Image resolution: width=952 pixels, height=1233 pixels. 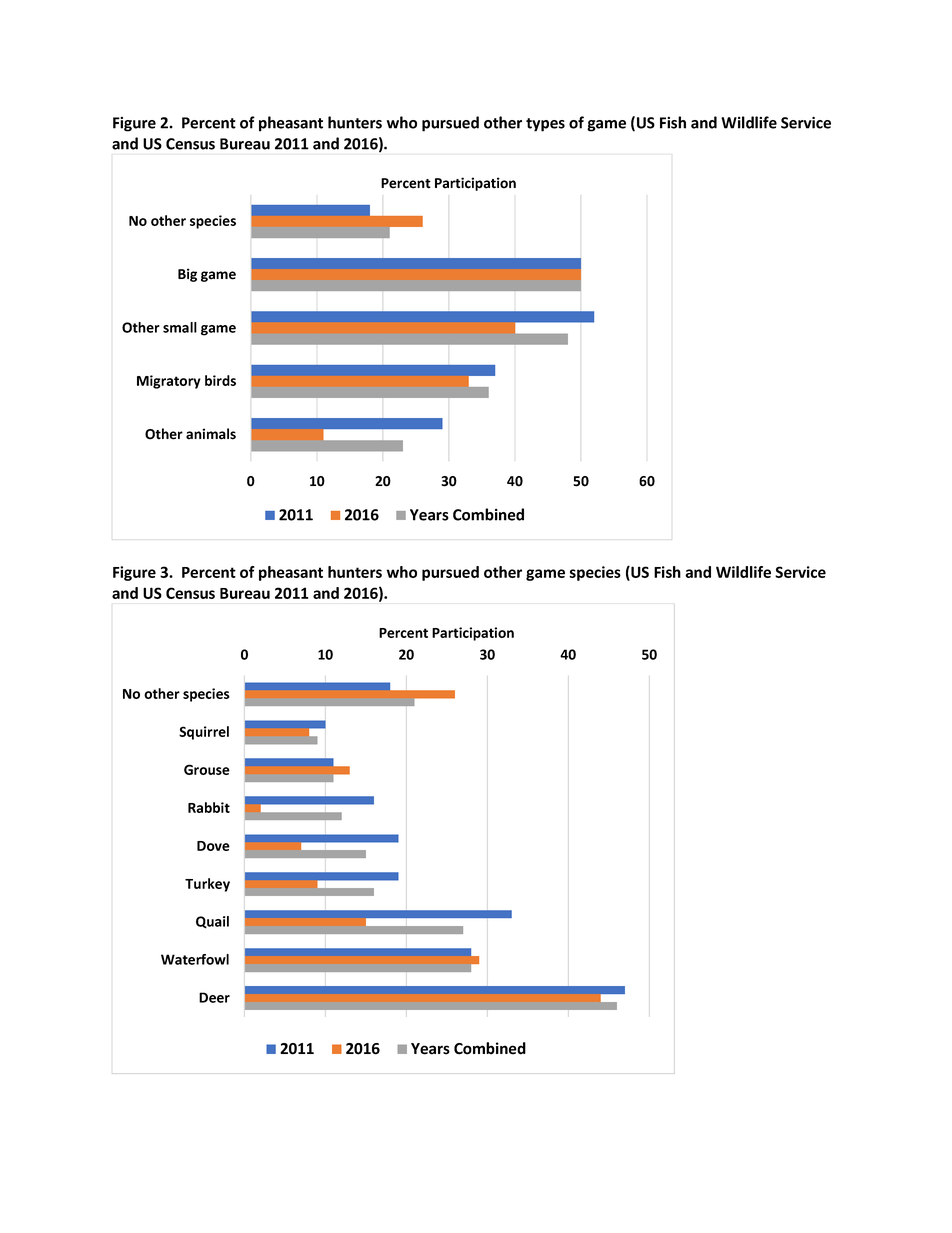 What do you see at coordinates (211, 434) in the page?
I see `animals` at bounding box center [211, 434].
